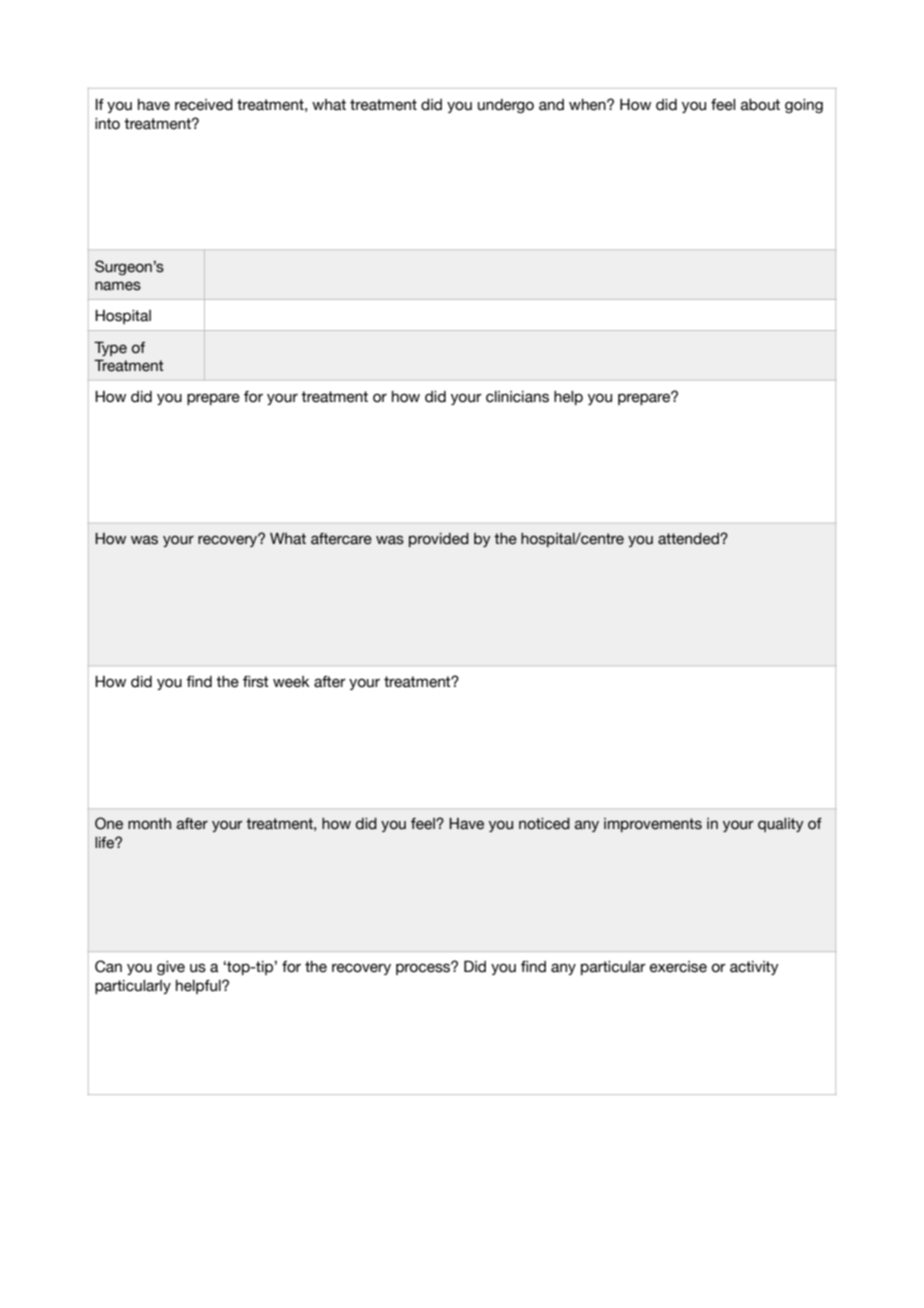 This image has width=924, height=1308. Describe the element at coordinates (760, 105) in the image. I see `about` at that location.
